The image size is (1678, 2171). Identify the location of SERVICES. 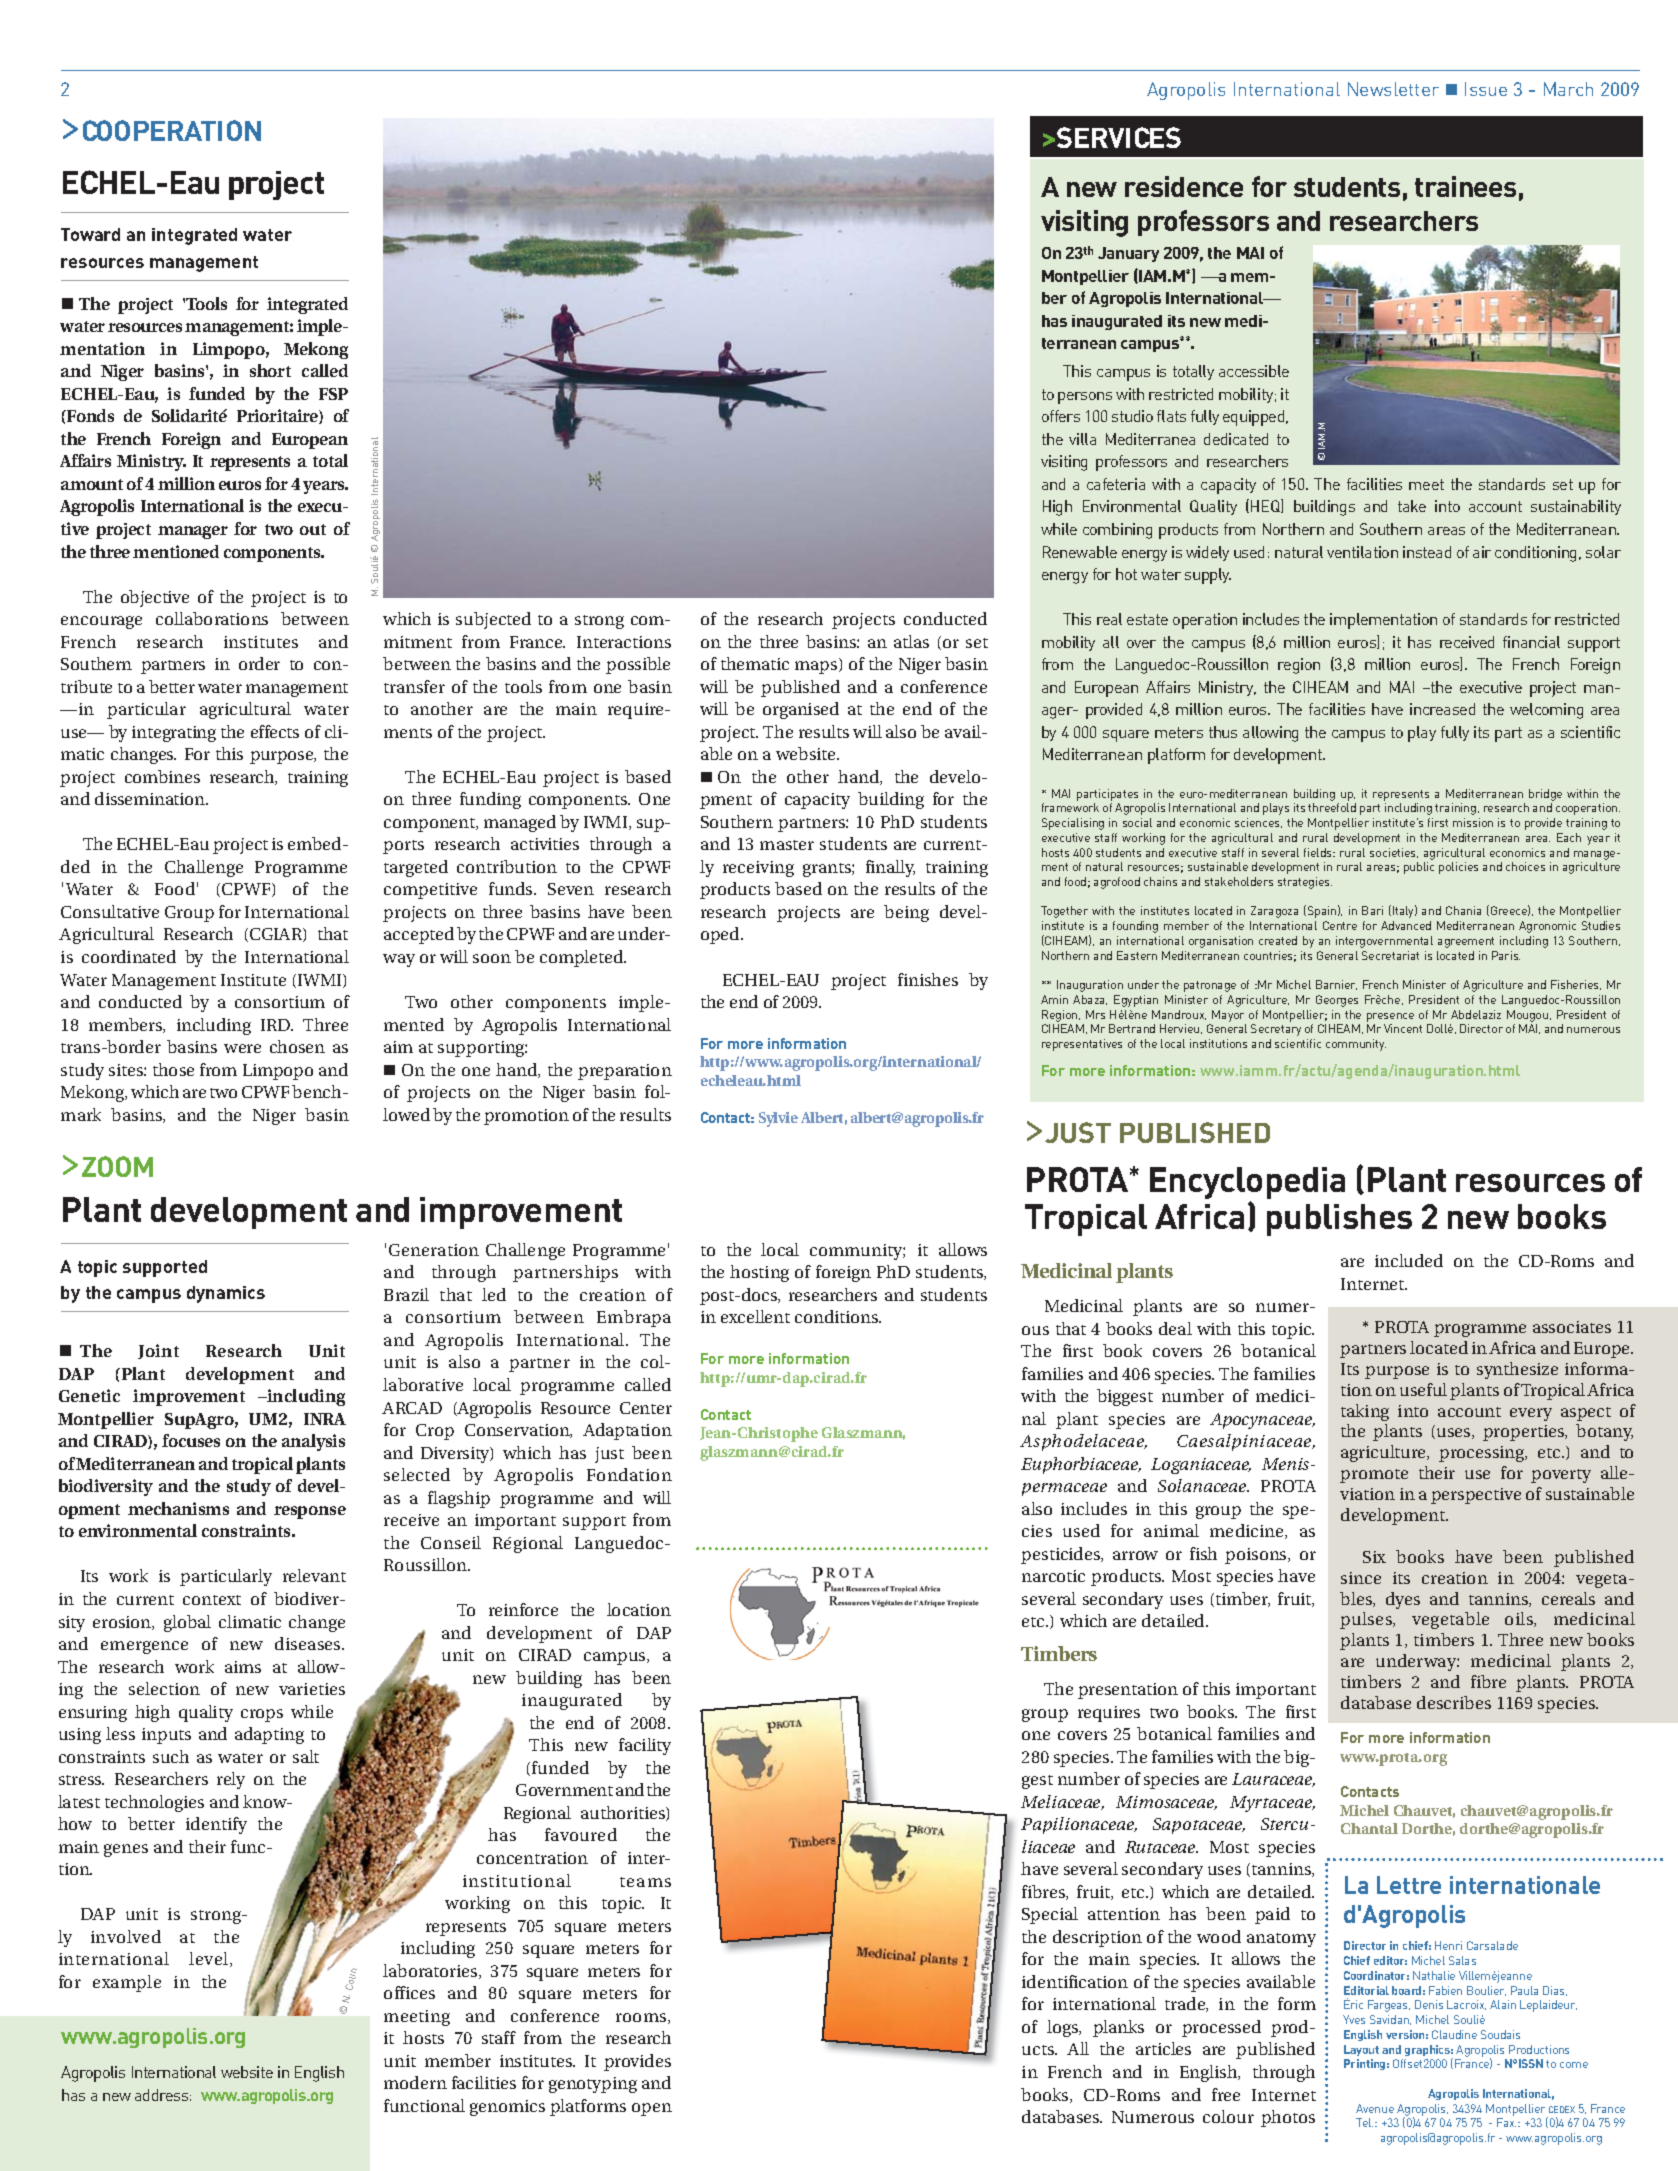
(1119, 137).
